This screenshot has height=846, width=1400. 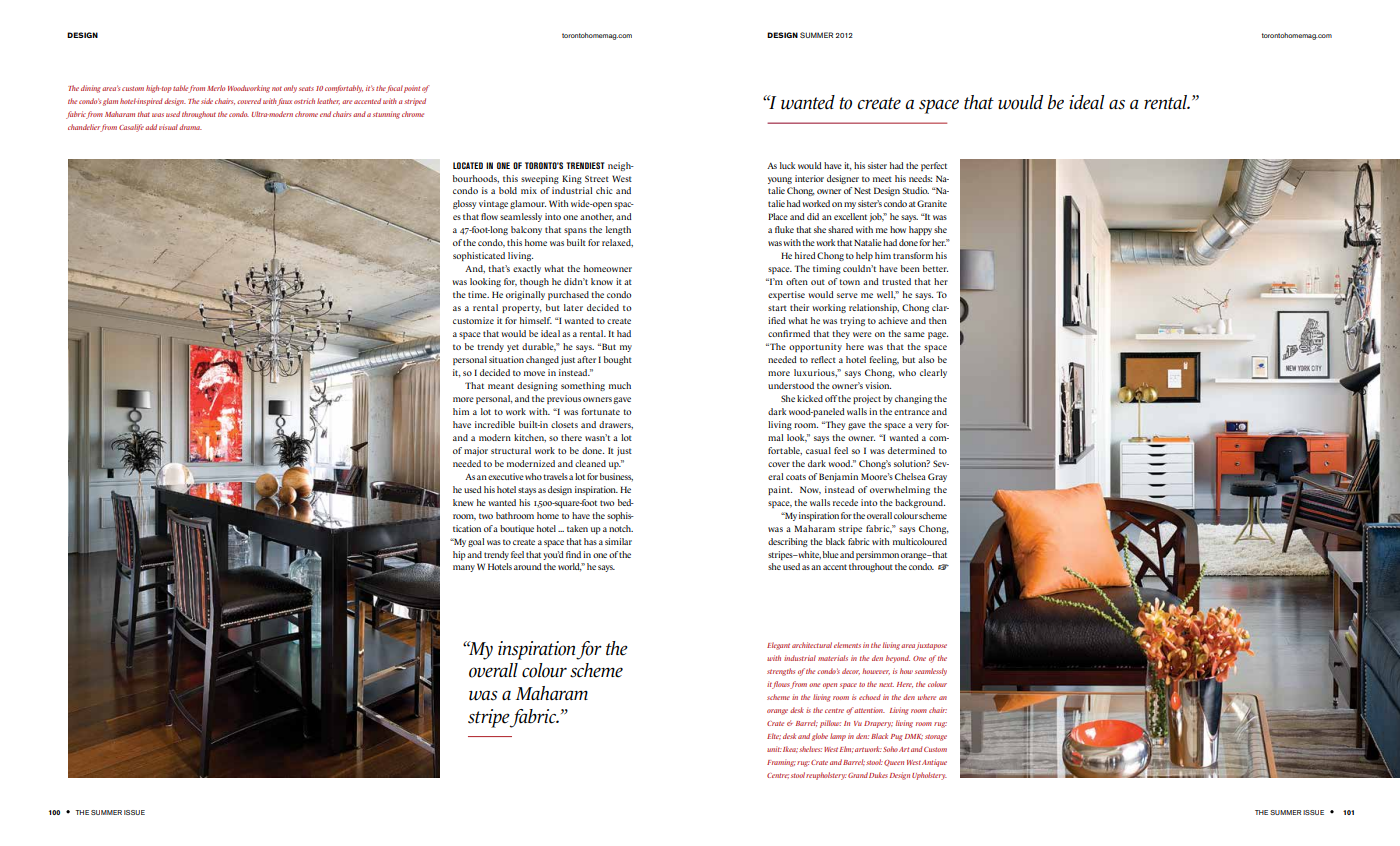 I want to click on off, so click(x=831, y=398).
